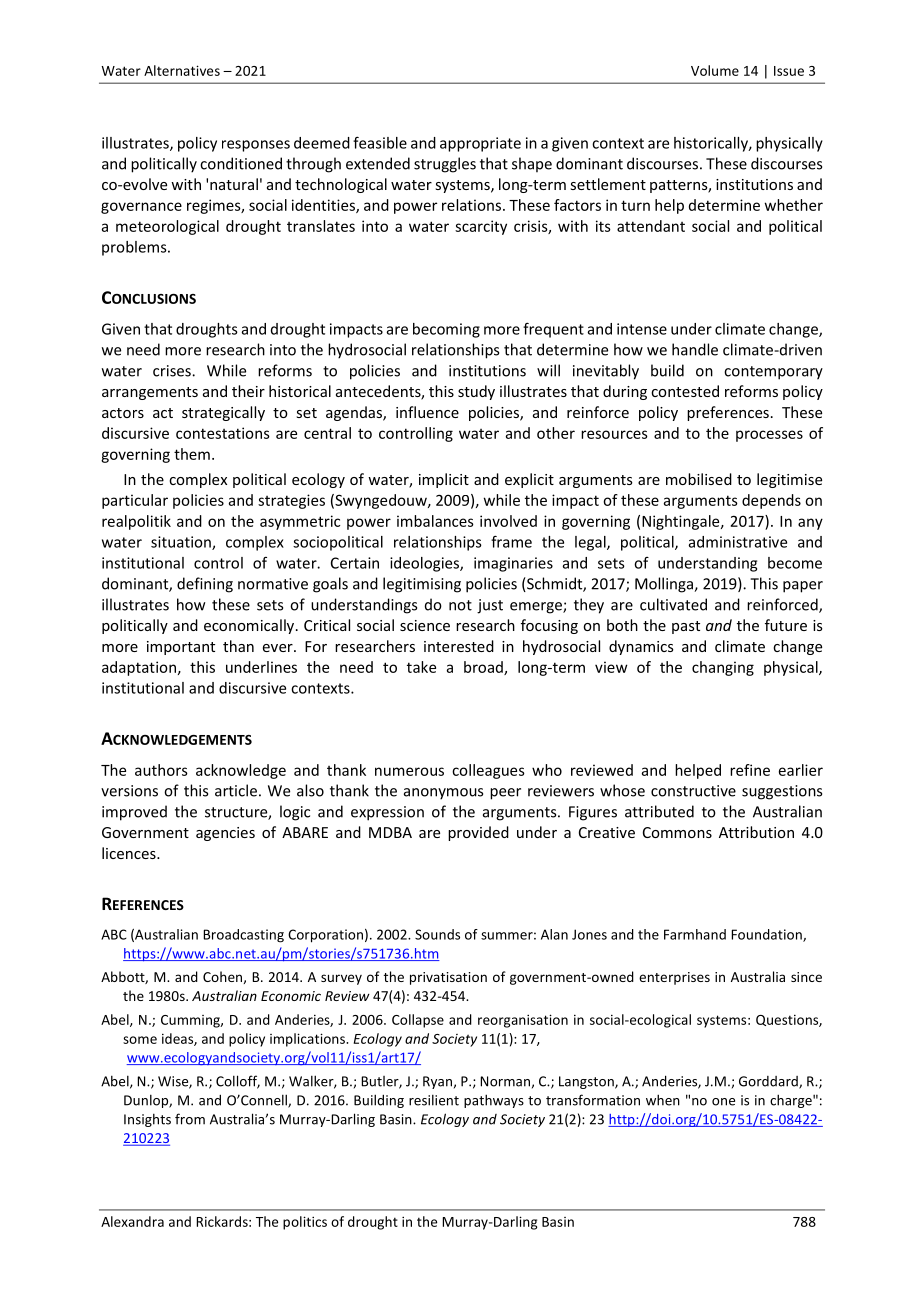 The image size is (924, 1308). Describe the element at coordinates (182, 70) in the screenshot. I see `Alternatives` at that location.
